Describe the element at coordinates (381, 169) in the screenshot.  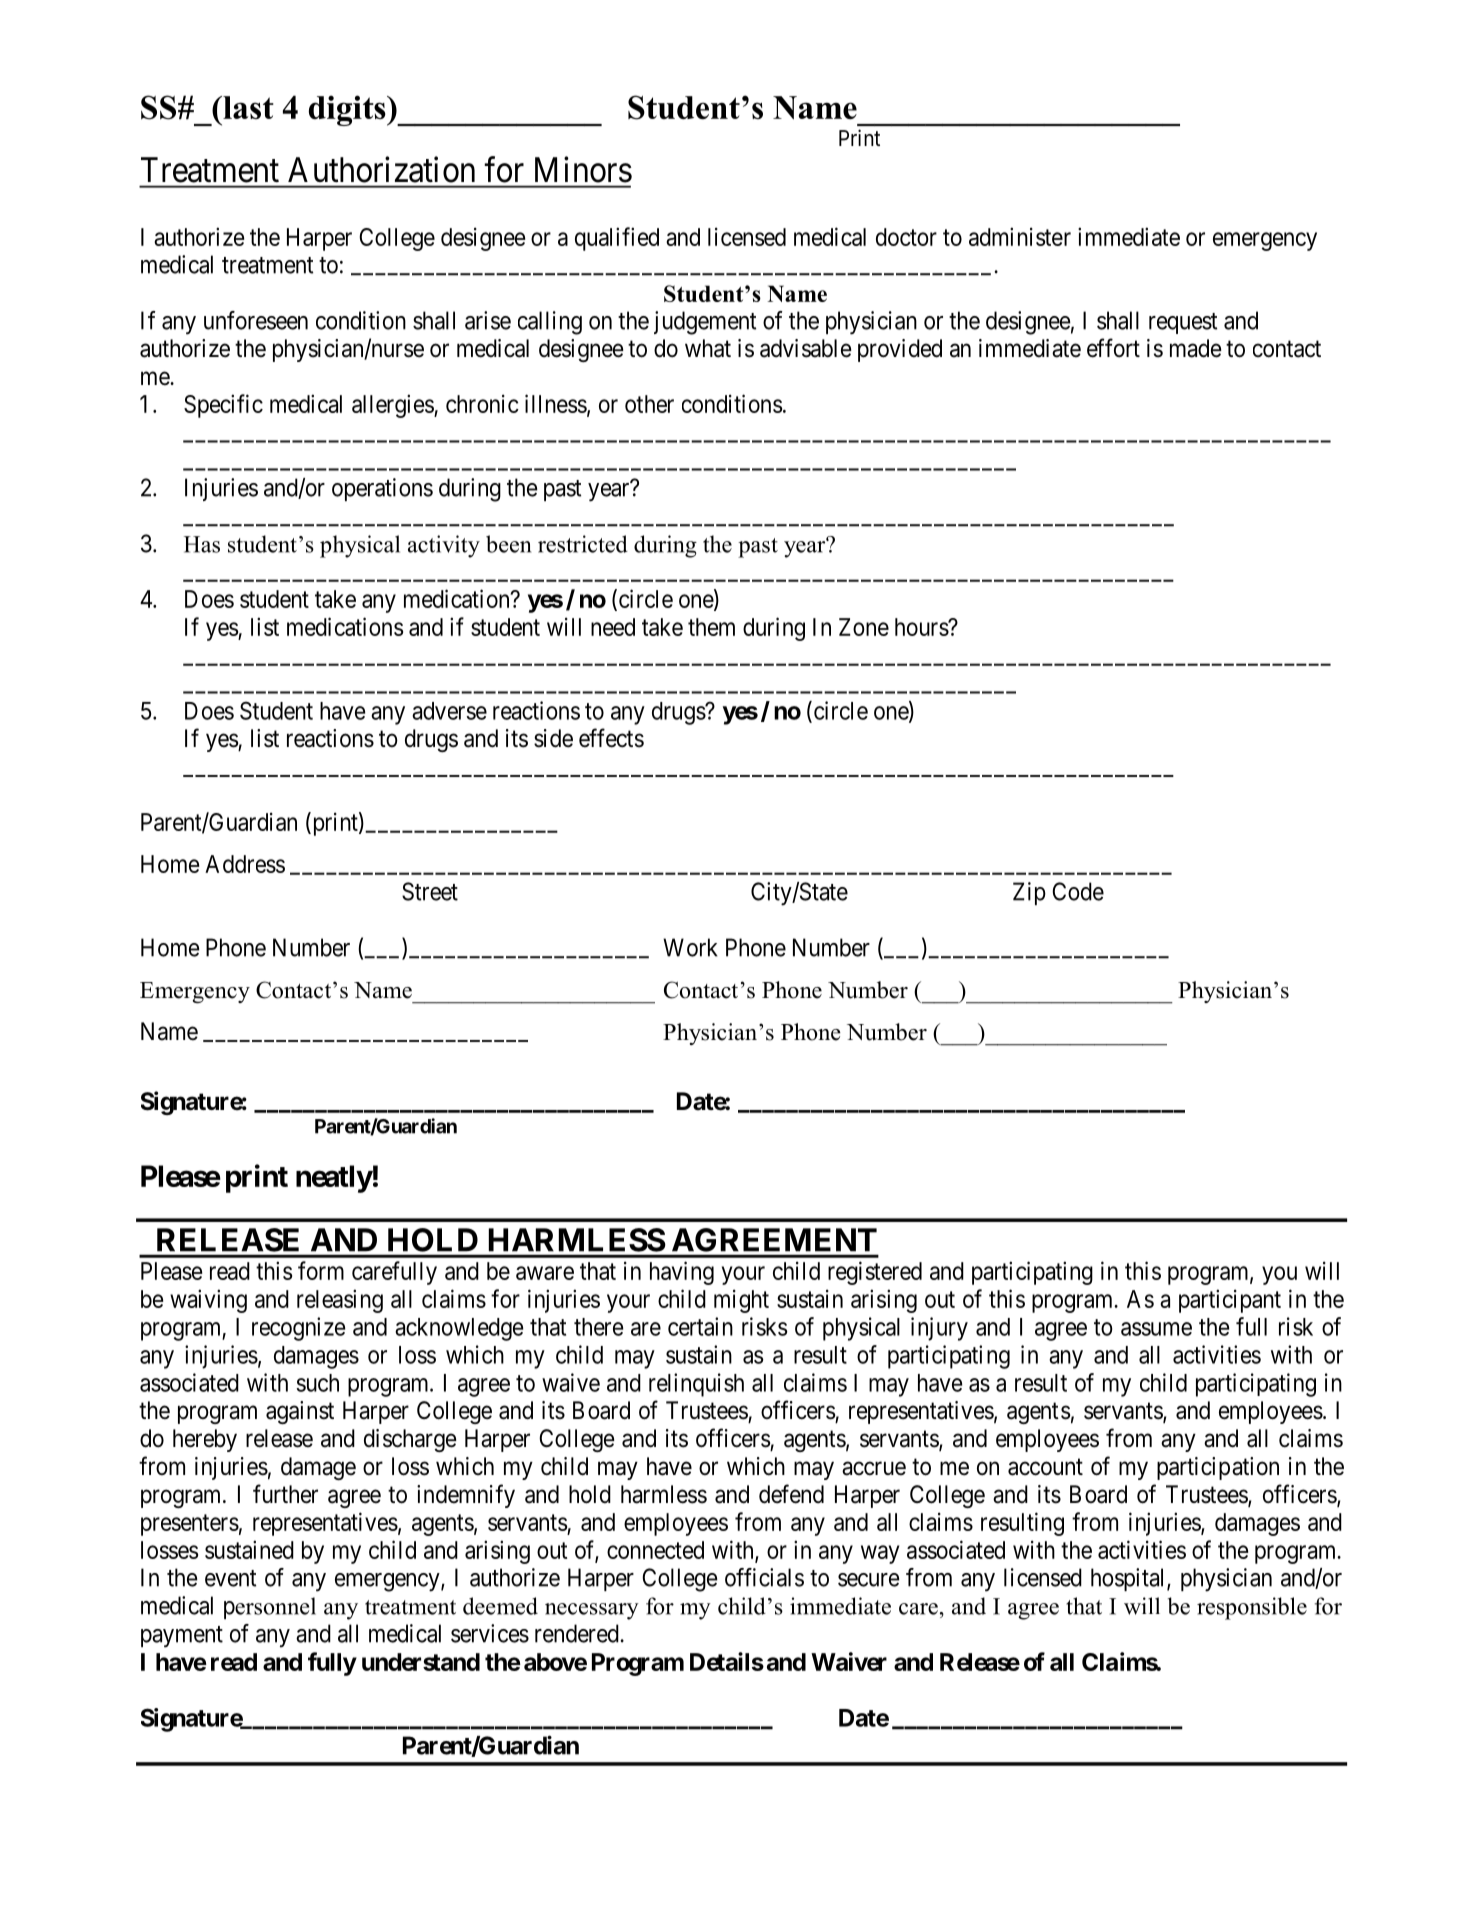
I see `Authorization` at that location.
